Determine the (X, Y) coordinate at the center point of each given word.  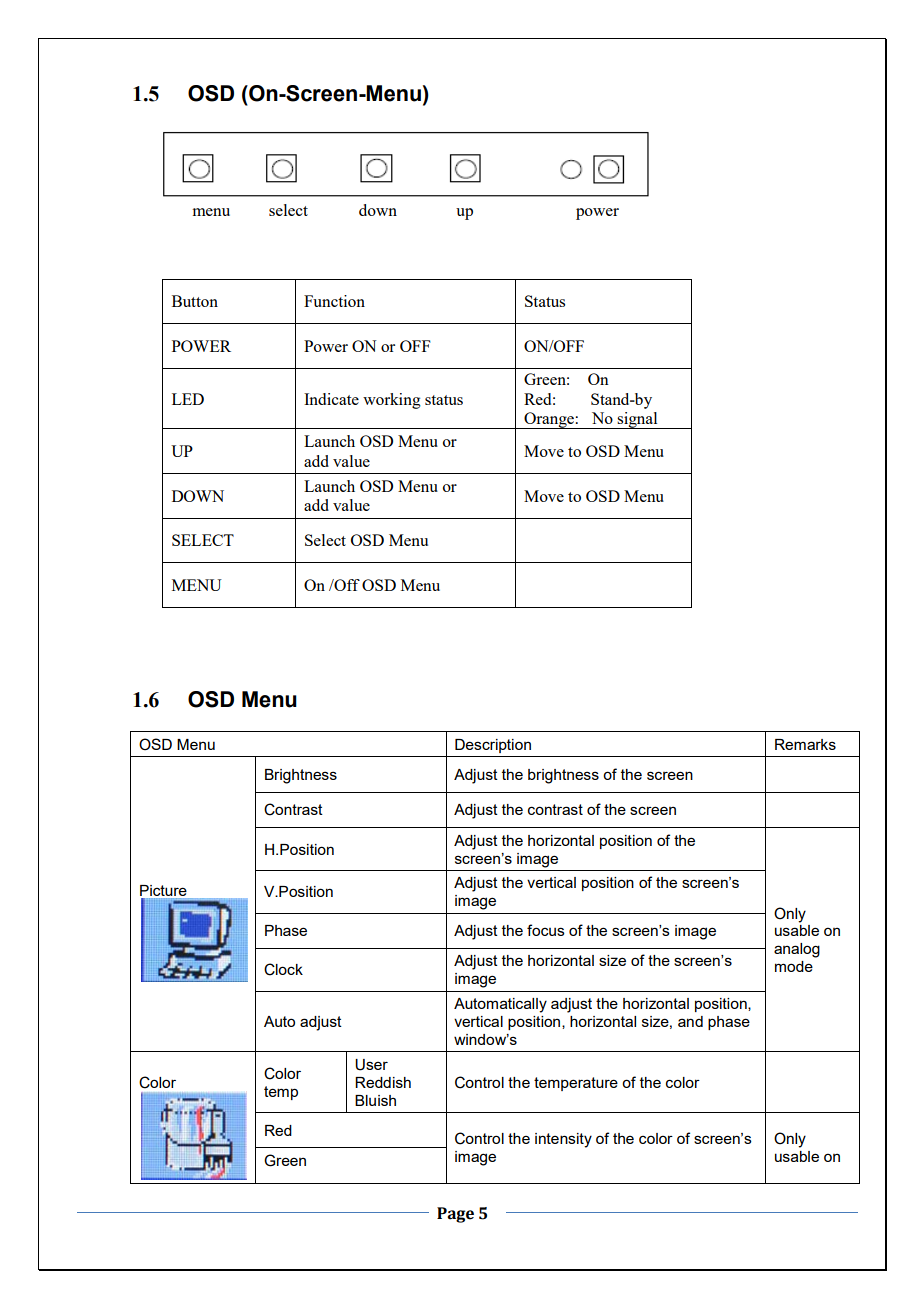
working (392, 401)
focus (546, 930)
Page (455, 1215)
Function (334, 301)
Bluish (375, 1100)
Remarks (805, 744)
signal (638, 420)
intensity (563, 1140)
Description (493, 746)
